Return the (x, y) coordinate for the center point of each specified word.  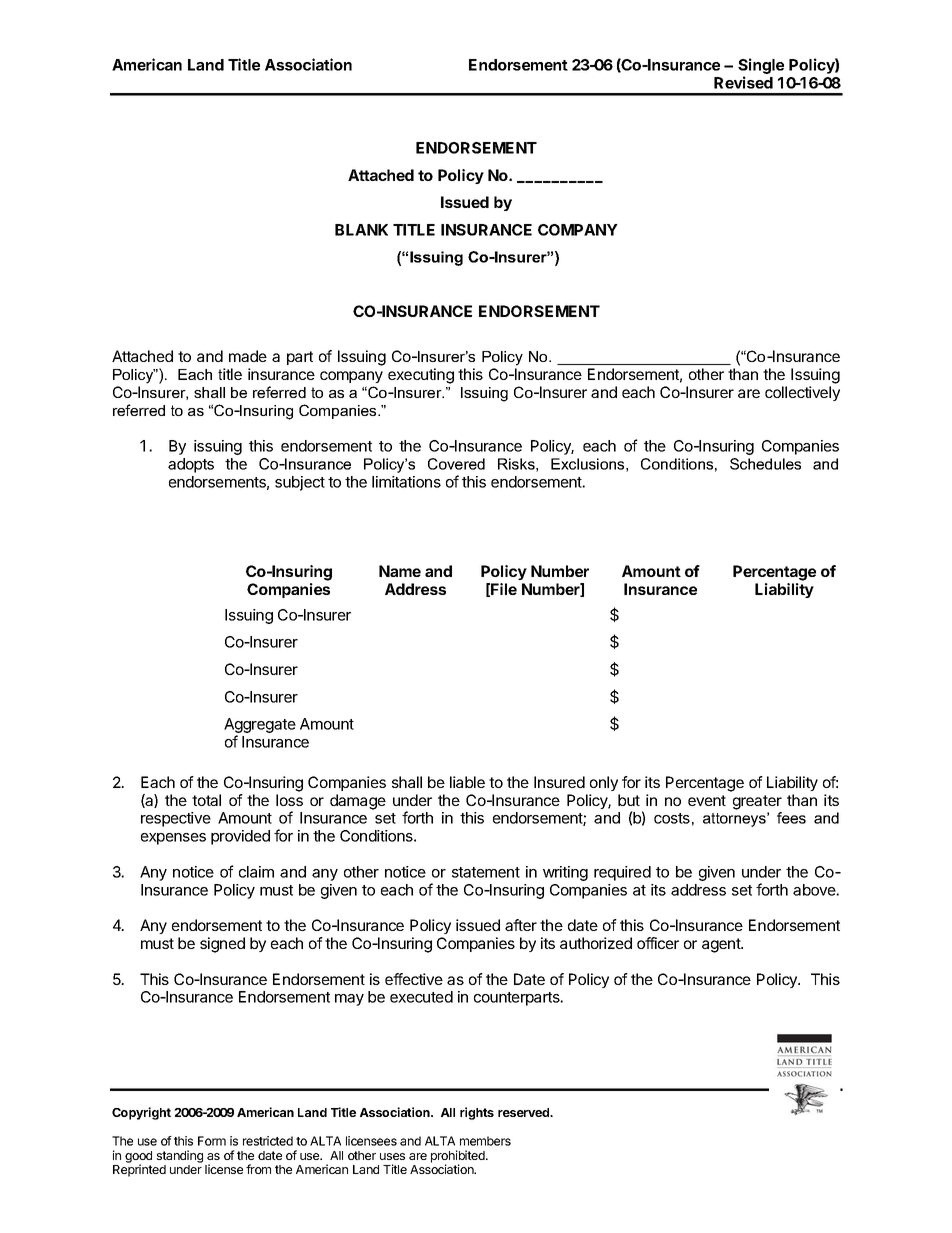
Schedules (765, 464)
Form (212, 1141)
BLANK (361, 230)
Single (761, 66)
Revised (743, 82)
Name (400, 571)
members (485, 1141)
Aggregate (260, 727)
